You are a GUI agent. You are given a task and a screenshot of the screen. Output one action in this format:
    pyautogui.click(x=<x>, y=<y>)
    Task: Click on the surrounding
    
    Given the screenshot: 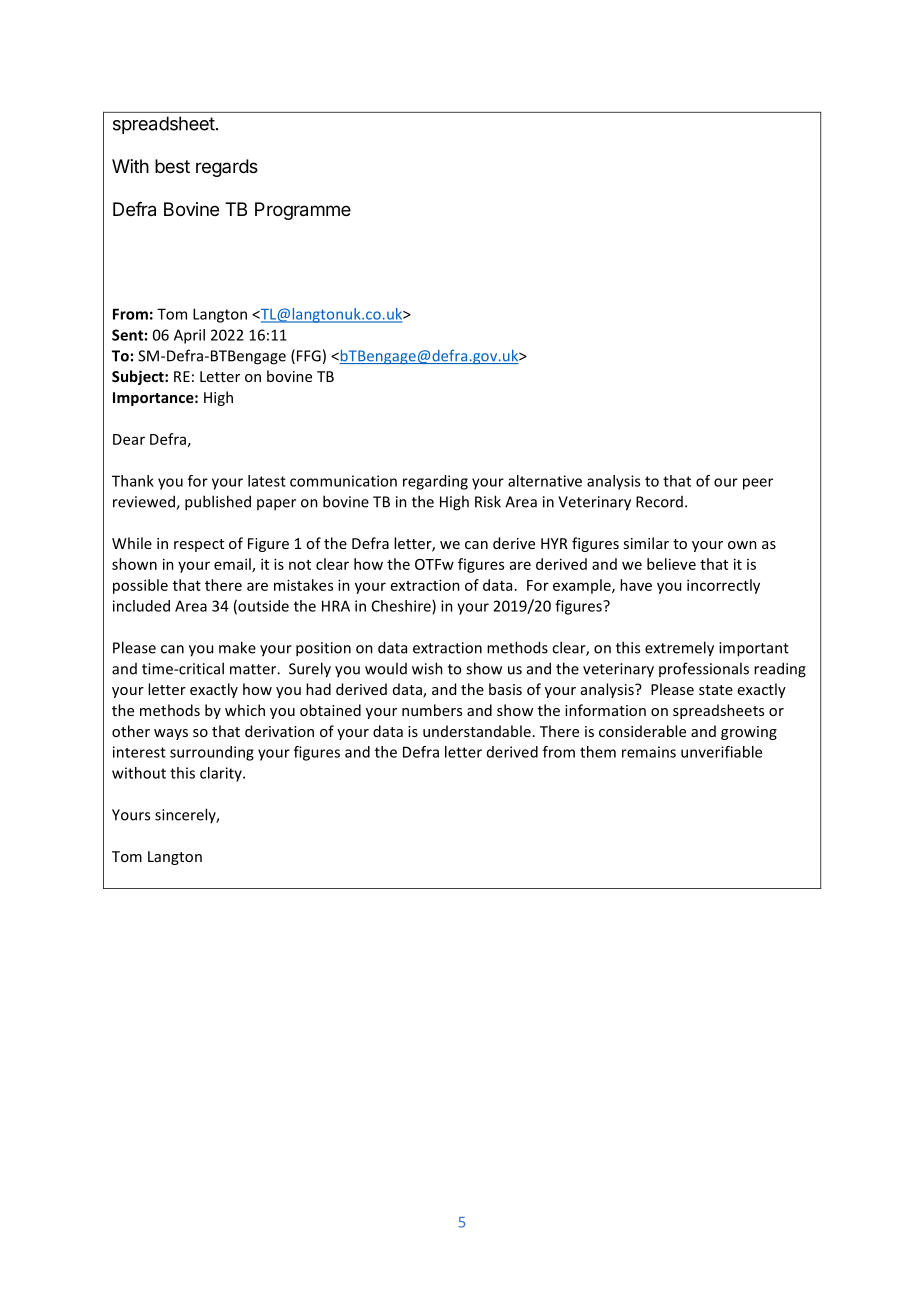 What is the action you would take?
    pyautogui.click(x=212, y=753)
